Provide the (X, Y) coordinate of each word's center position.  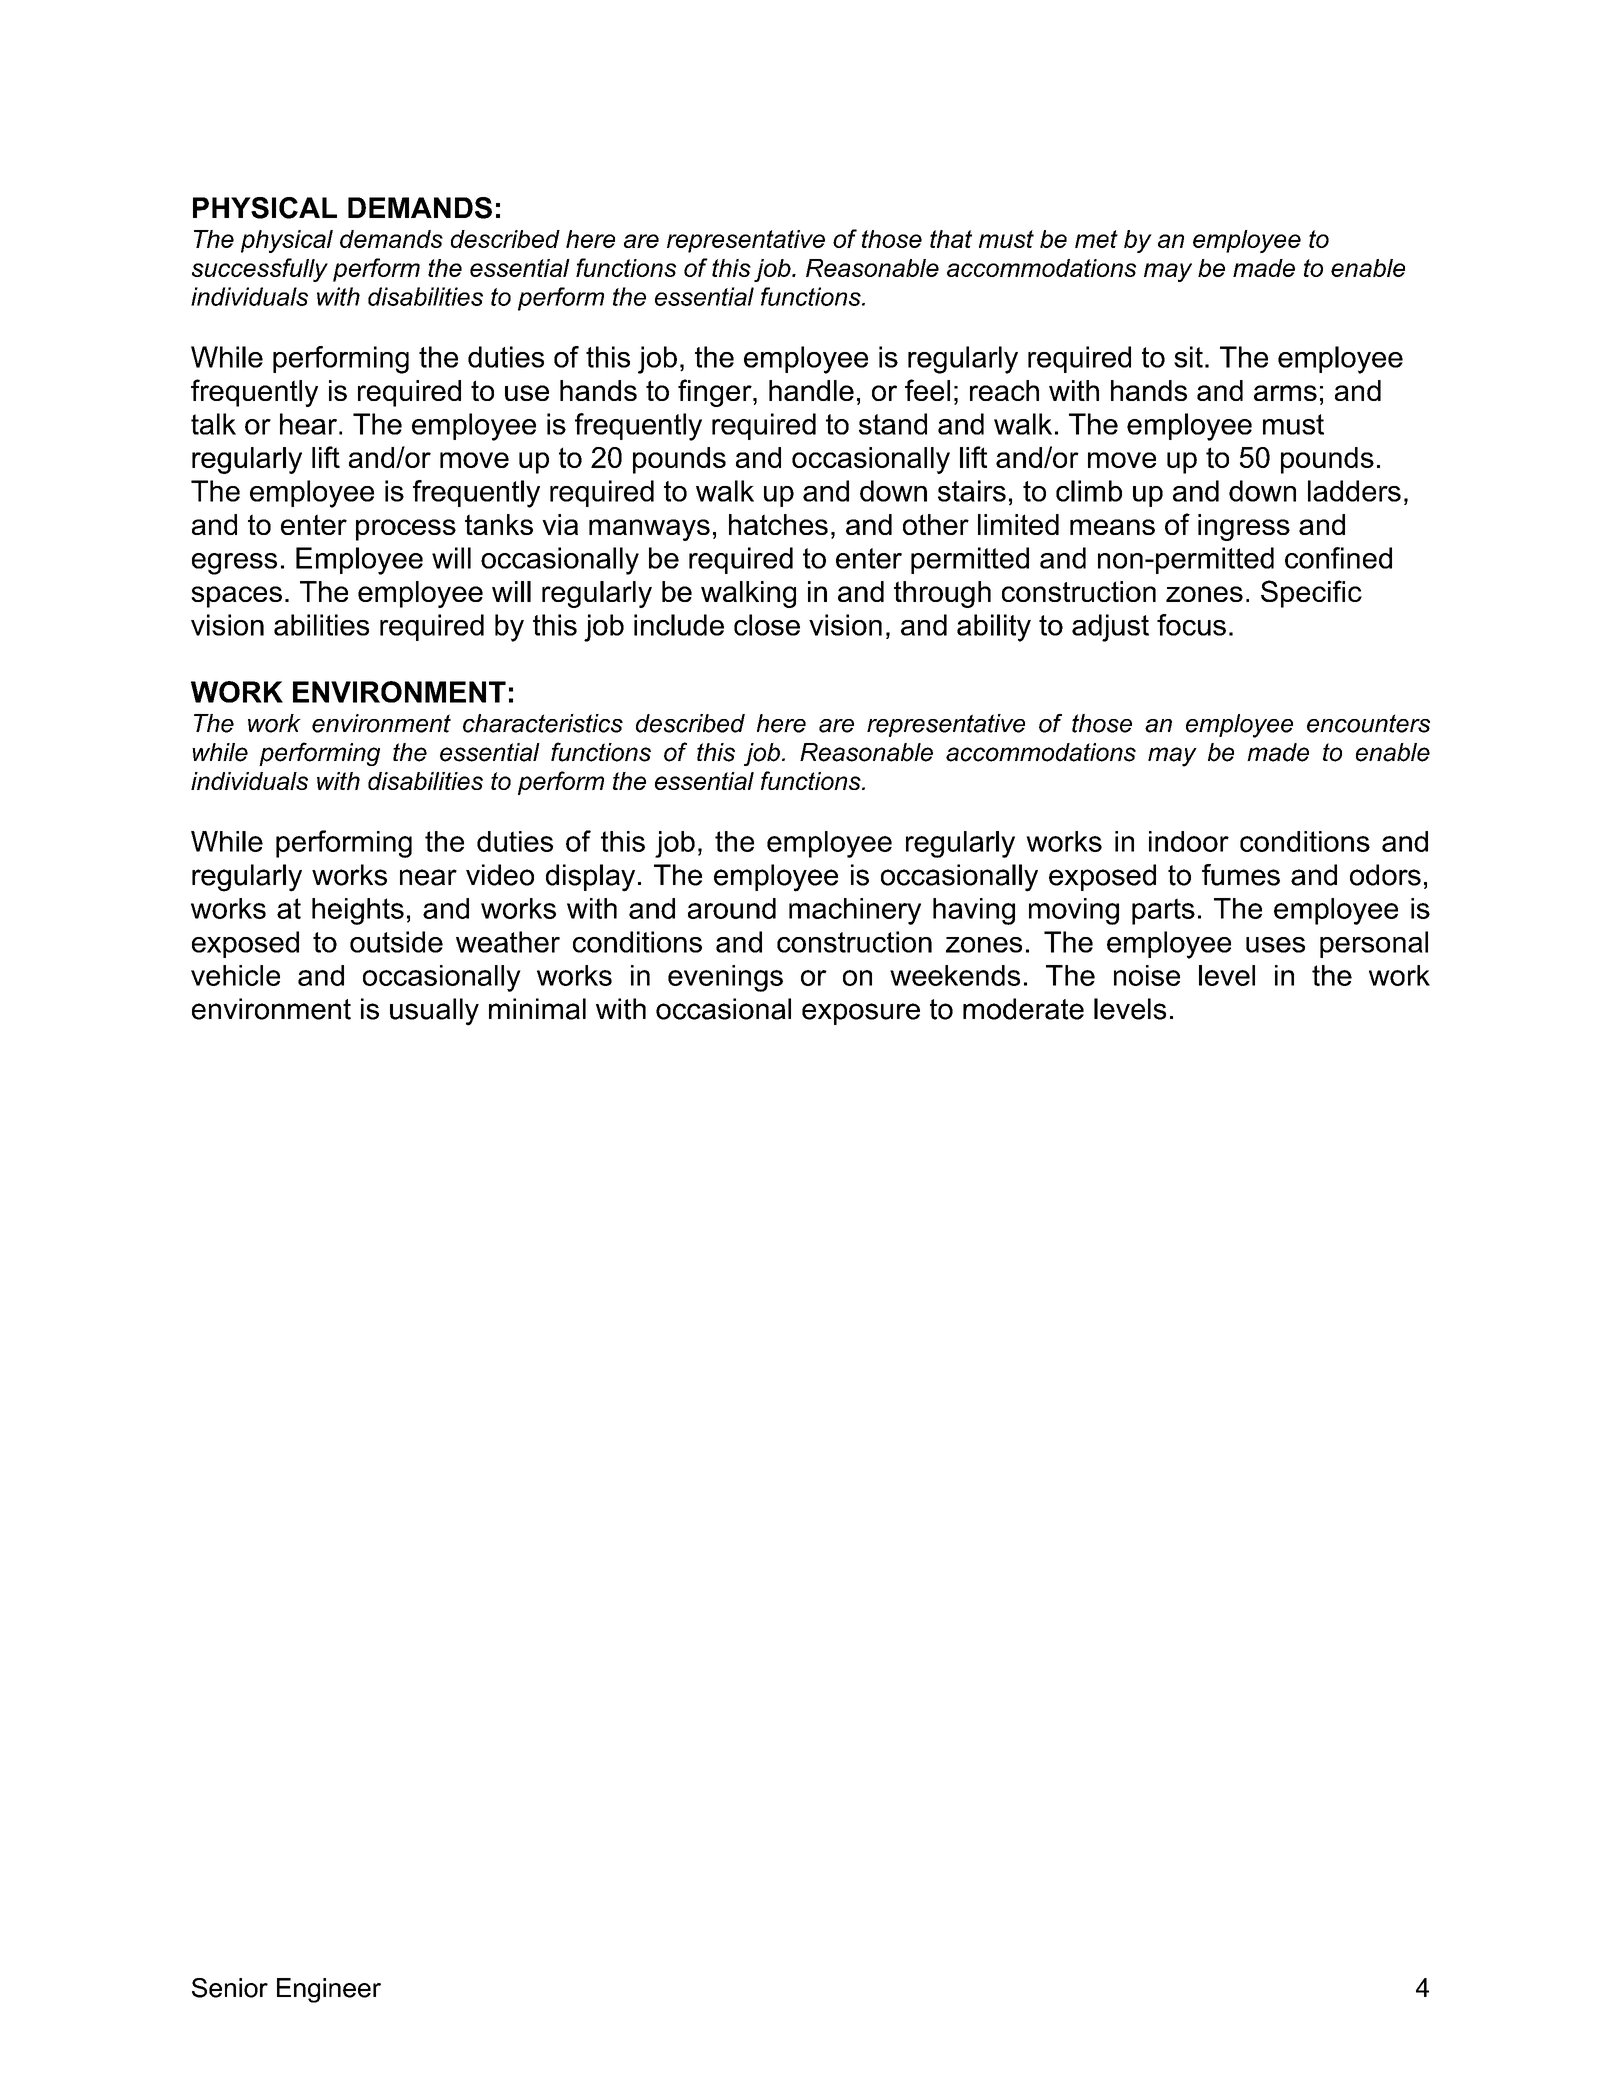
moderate (1023, 1009)
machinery (855, 911)
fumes (1241, 875)
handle (811, 390)
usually (434, 1012)
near (428, 877)
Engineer (329, 1990)
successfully (260, 270)
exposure (861, 1014)
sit (1188, 357)
